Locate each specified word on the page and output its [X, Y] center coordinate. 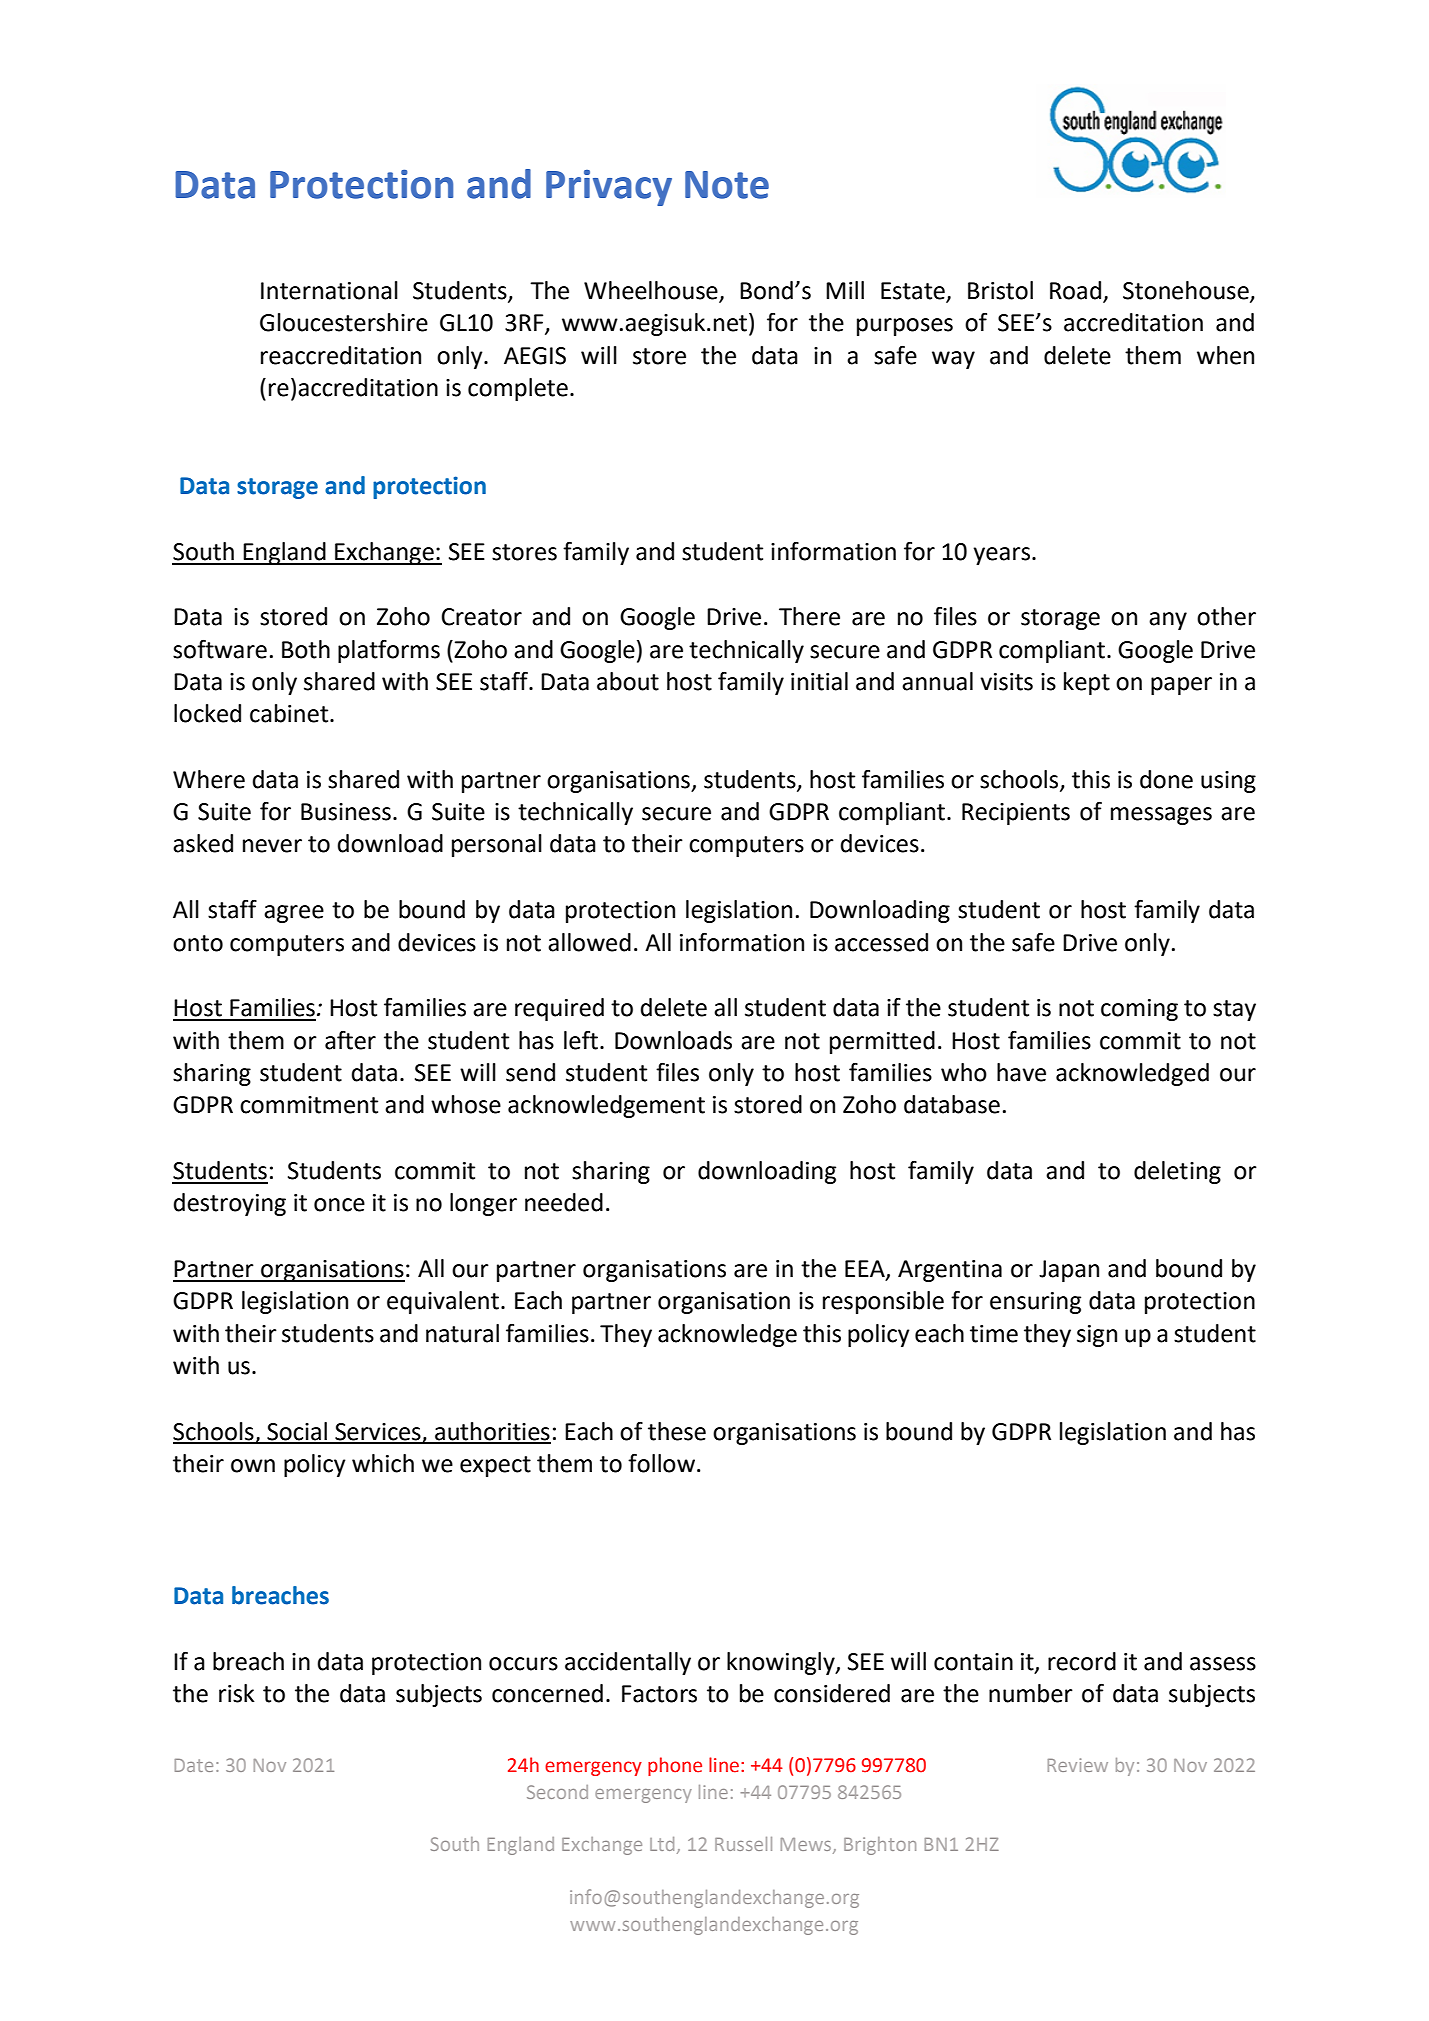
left [581, 1040]
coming [1139, 1010]
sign [1097, 1336]
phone [675, 1766]
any [1168, 621]
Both [306, 649]
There [809, 616]
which [383, 1463]
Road [1075, 290]
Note [727, 185]
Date [194, 1765]
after [350, 1040]
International [329, 290]
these [677, 1431]
